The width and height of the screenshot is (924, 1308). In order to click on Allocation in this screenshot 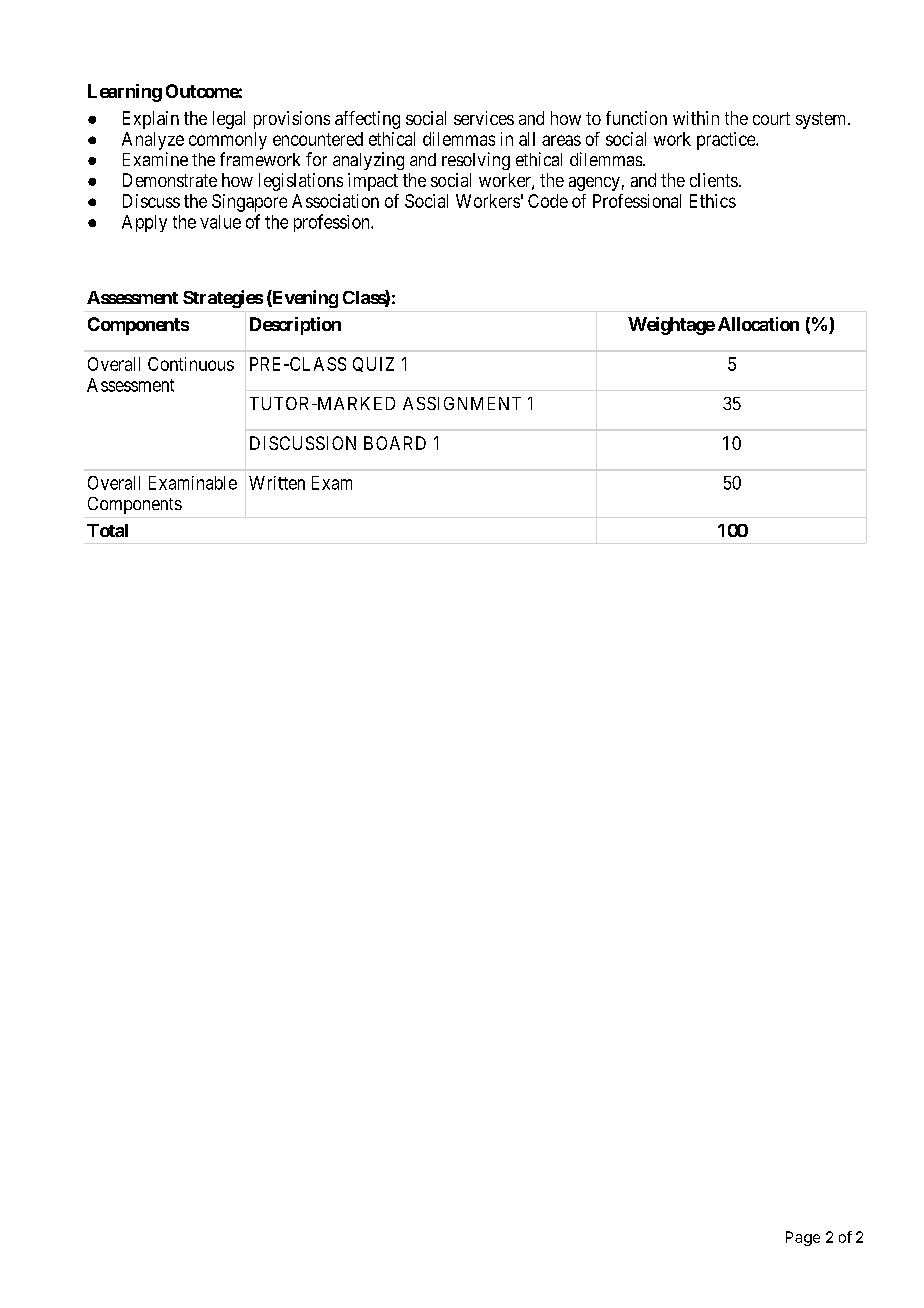, I will do `click(758, 324)`.
